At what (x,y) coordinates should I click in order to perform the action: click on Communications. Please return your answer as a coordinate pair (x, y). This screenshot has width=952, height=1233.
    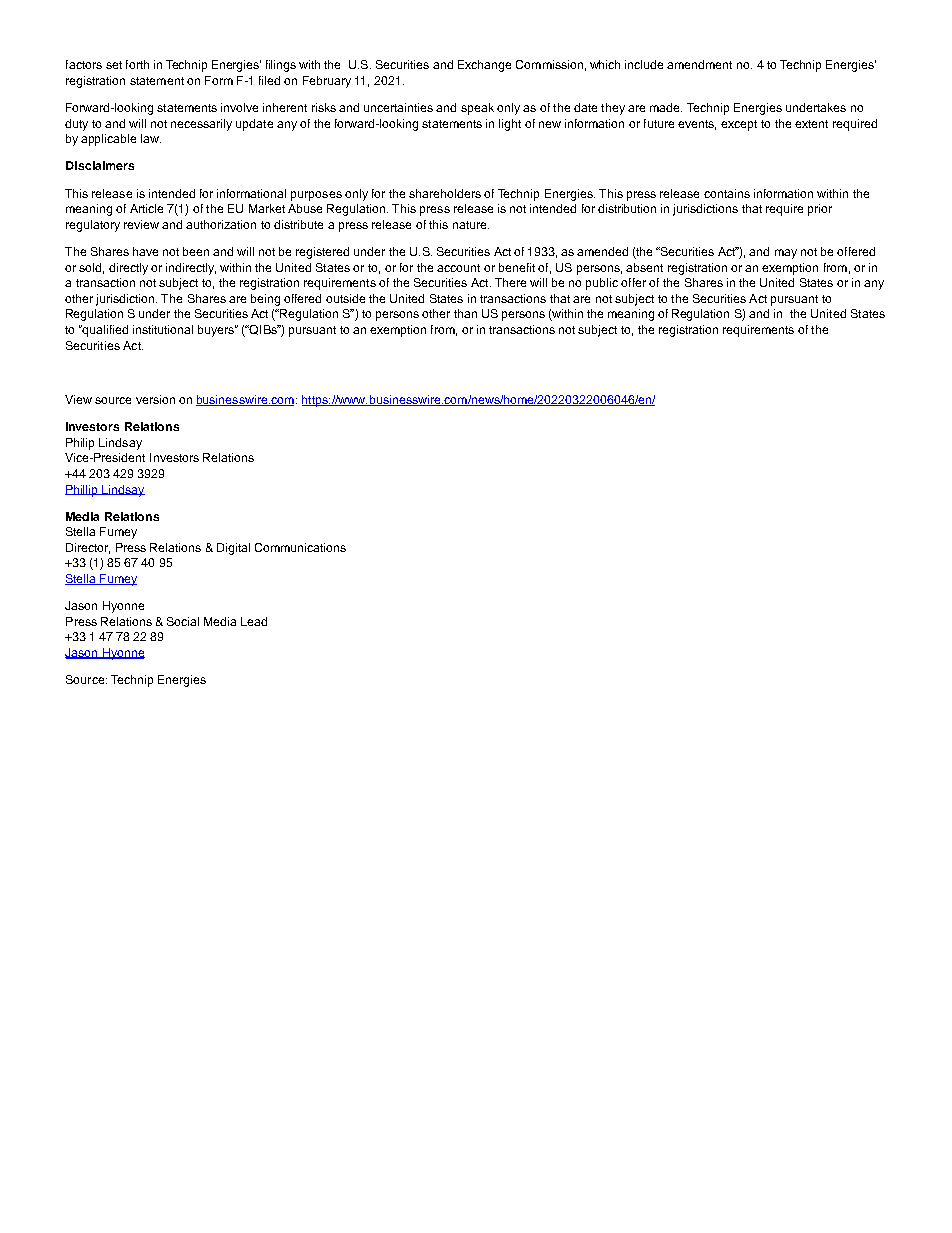
    Looking at the image, I should click on (300, 547).
